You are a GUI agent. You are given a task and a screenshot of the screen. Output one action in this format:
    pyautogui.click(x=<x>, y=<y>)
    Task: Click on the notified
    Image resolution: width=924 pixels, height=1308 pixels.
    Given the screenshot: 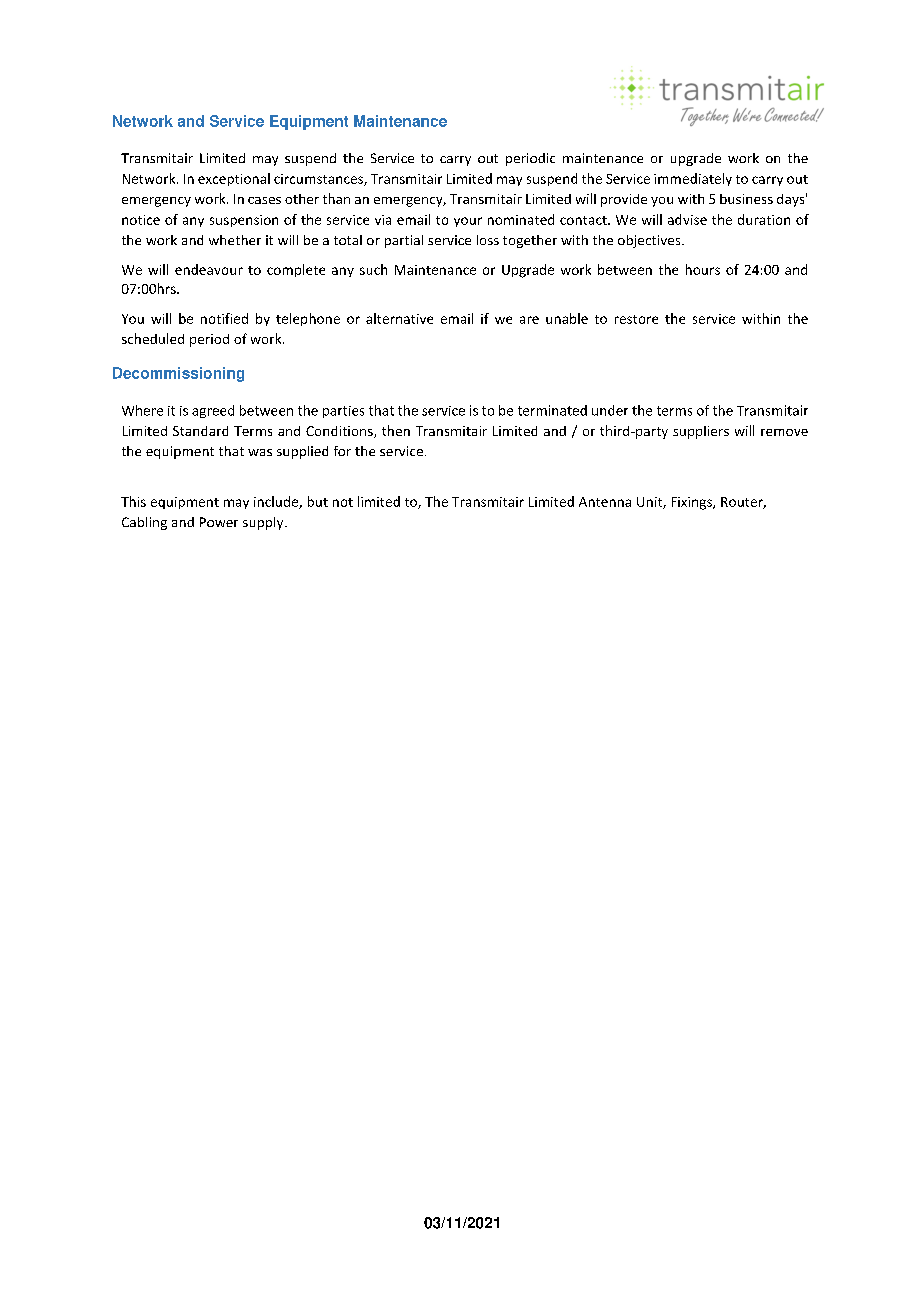 What is the action you would take?
    pyautogui.click(x=224, y=318)
